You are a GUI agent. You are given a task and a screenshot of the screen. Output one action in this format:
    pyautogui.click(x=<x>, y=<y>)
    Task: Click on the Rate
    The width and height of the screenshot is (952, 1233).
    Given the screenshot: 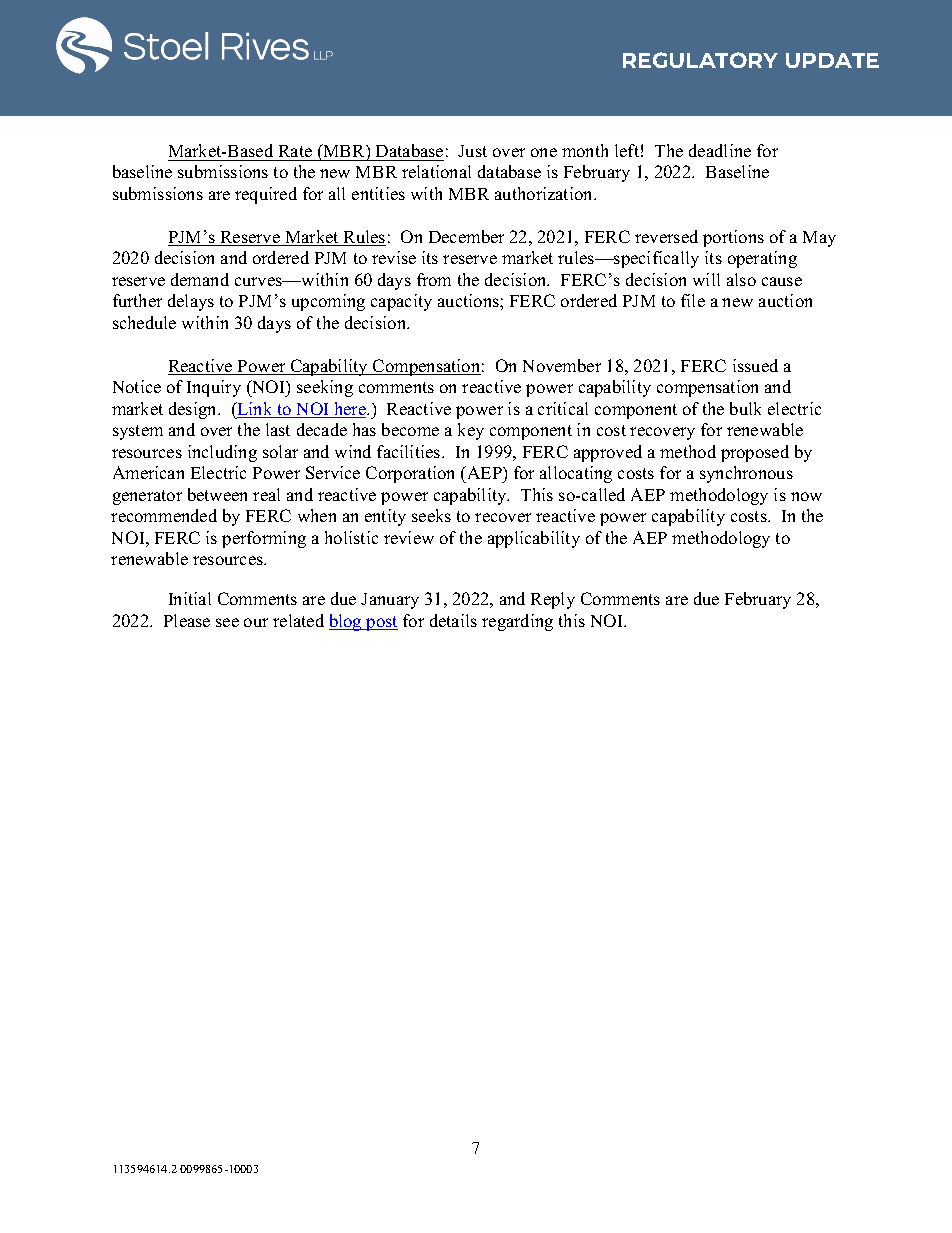 What is the action you would take?
    pyautogui.click(x=295, y=151)
